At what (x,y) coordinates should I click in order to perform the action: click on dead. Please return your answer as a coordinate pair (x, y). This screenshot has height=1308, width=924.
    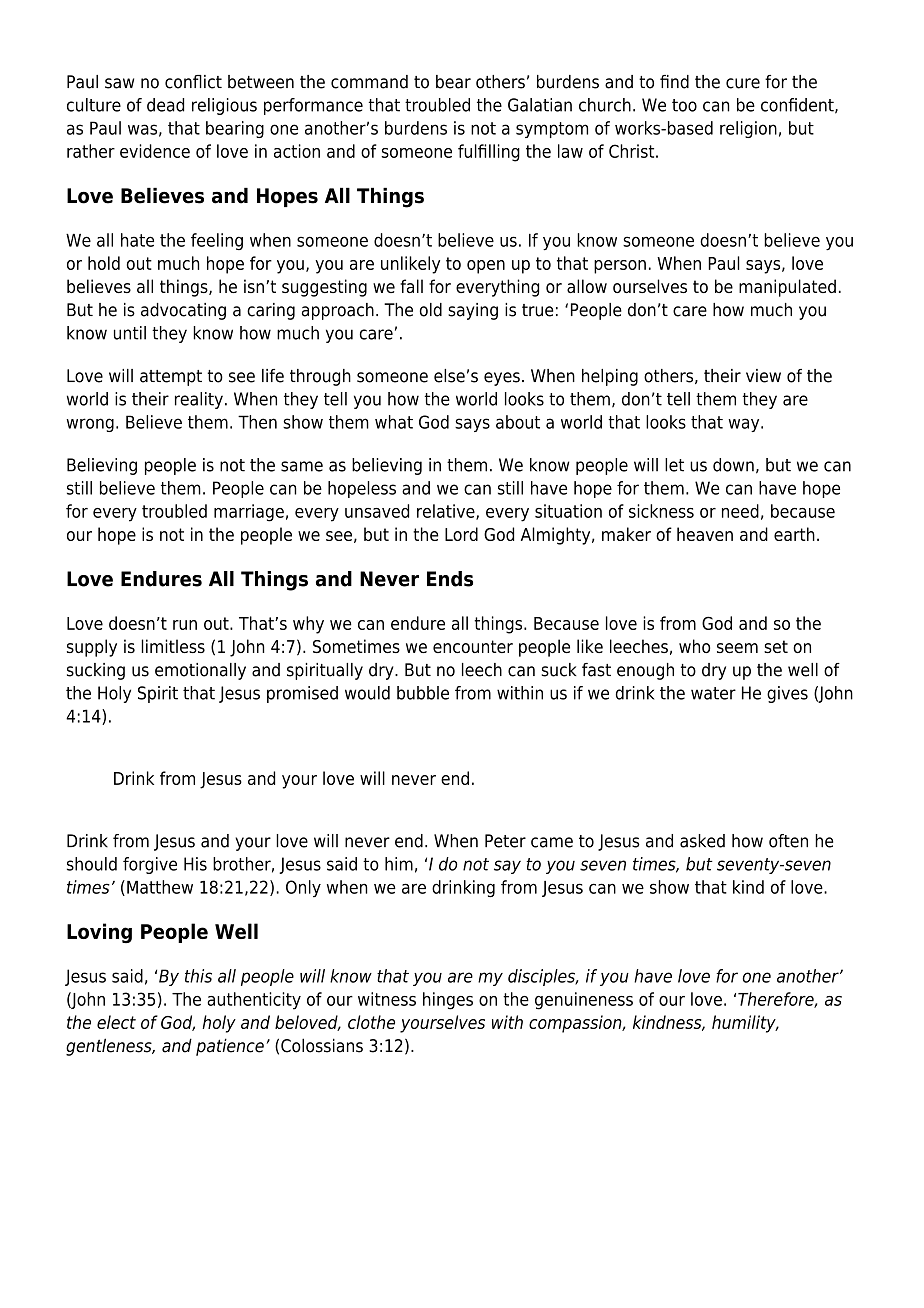
    Looking at the image, I should click on (165, 105).
